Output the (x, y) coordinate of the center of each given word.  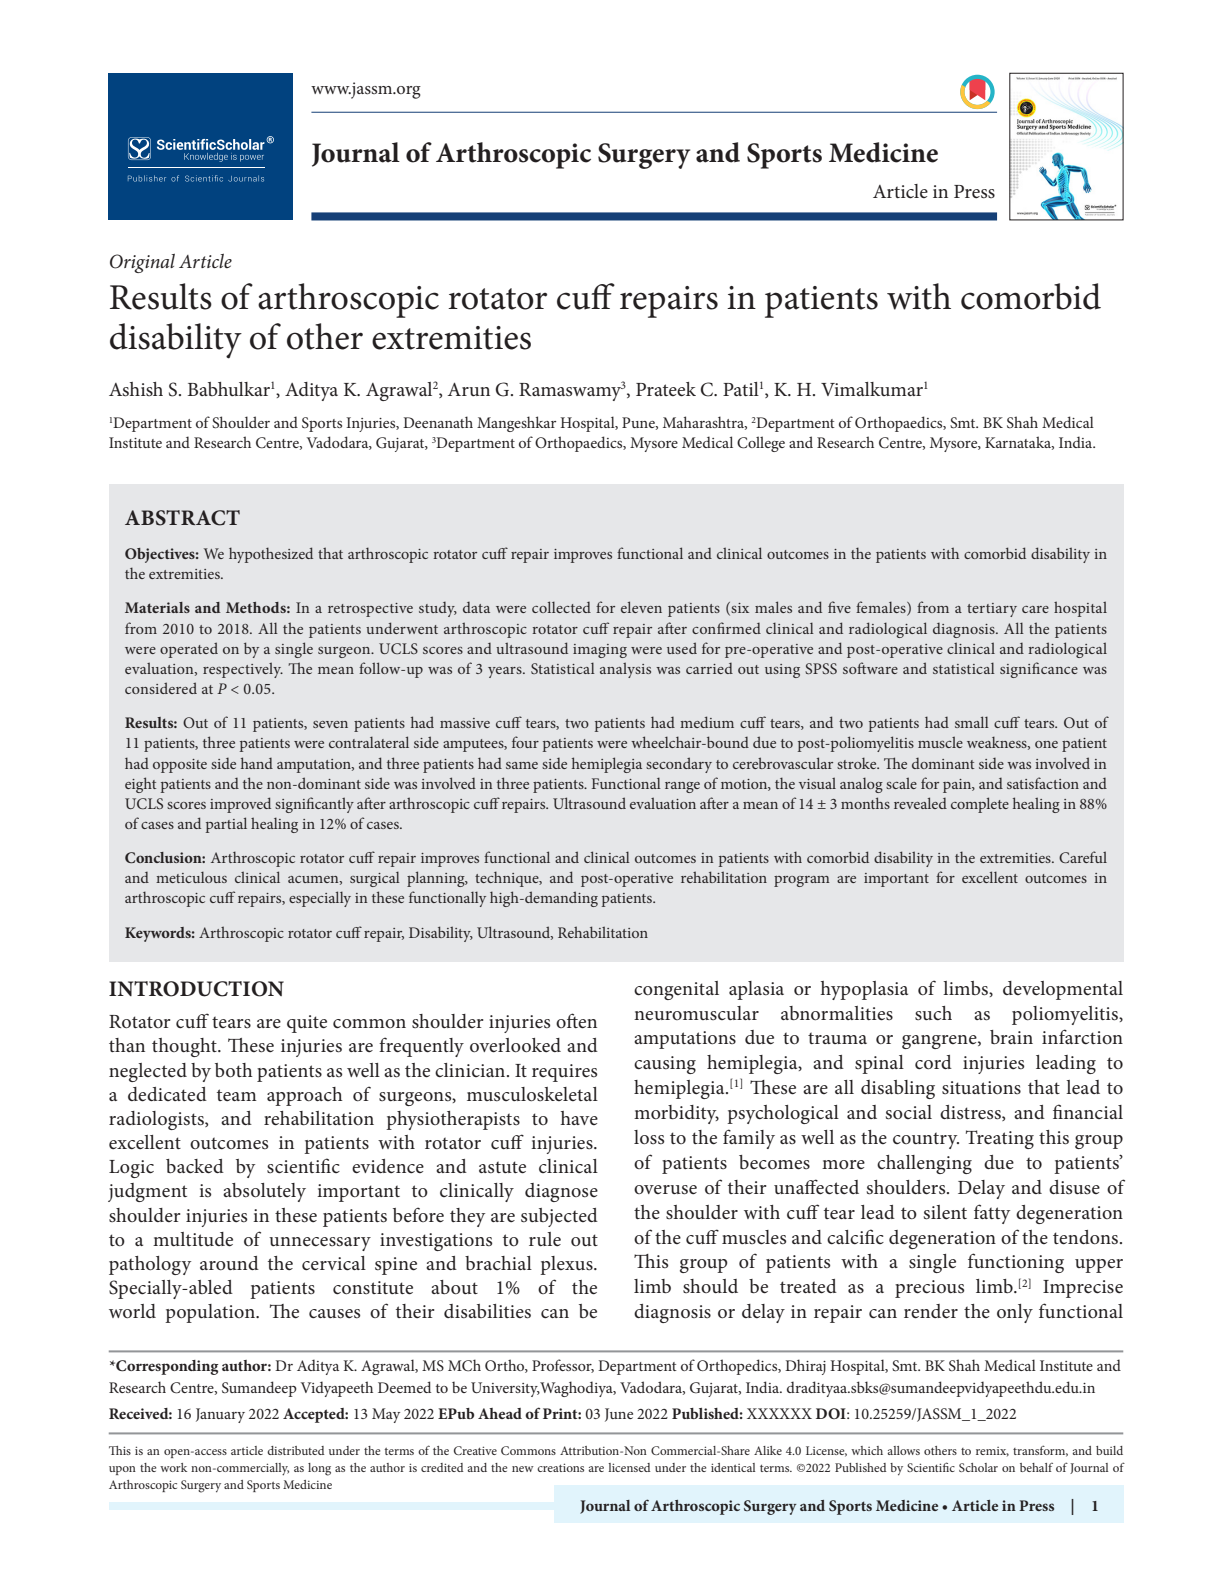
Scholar (978, 1467)
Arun (469, 389)
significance (1039, 670)
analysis (625, 670)
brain (1011, 1037)
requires (564, 1073)
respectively (243, 670)
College (761, 444)
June (619, 1415)
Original (142, 263)
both (234, 1070)
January (220, 1415)
